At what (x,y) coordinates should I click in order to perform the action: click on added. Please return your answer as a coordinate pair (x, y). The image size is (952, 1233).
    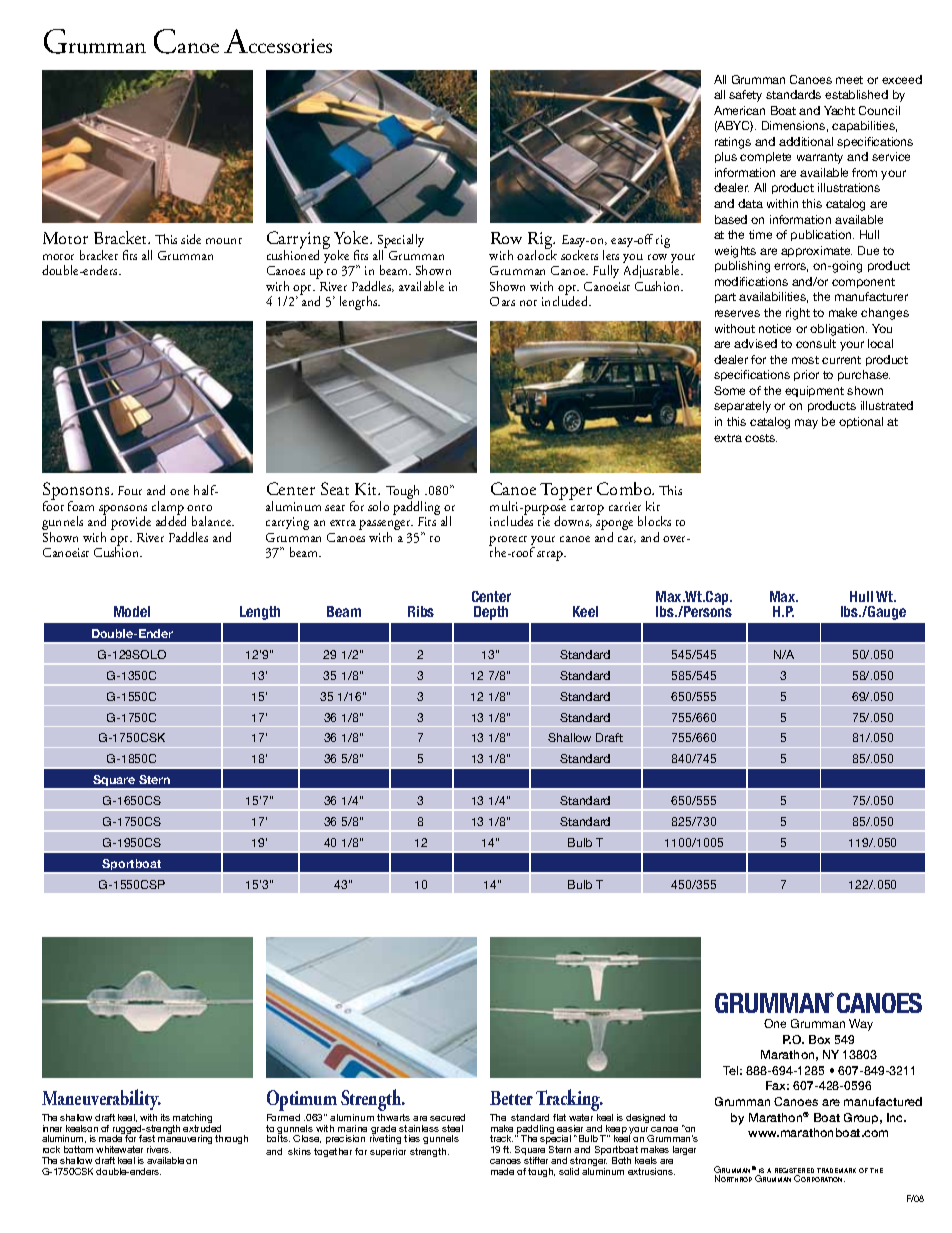
    Looking at the image, I should click on (171, 520).
